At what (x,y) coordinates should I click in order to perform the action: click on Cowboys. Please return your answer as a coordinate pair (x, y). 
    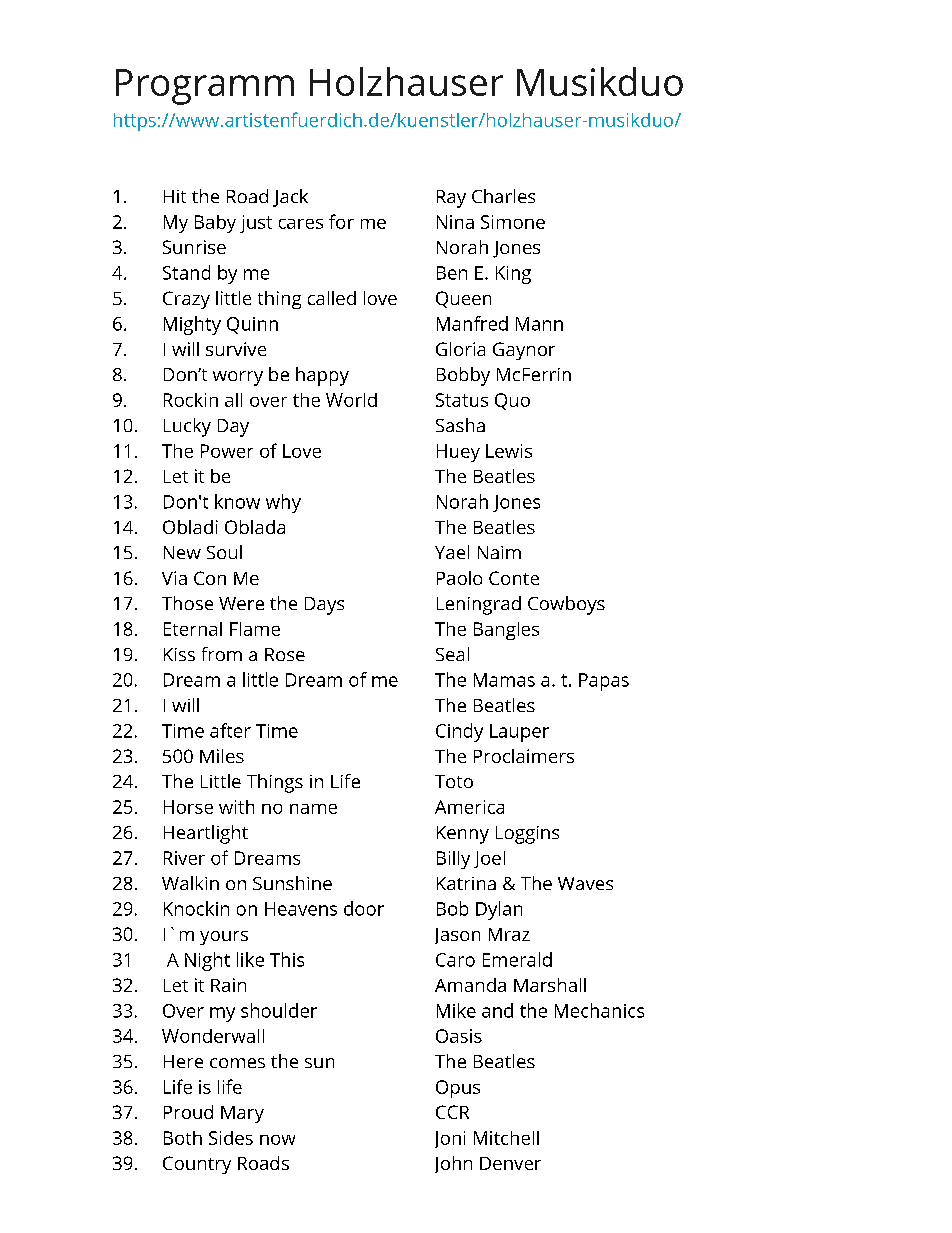
    Looking at the image, I should click on (566, 605).
